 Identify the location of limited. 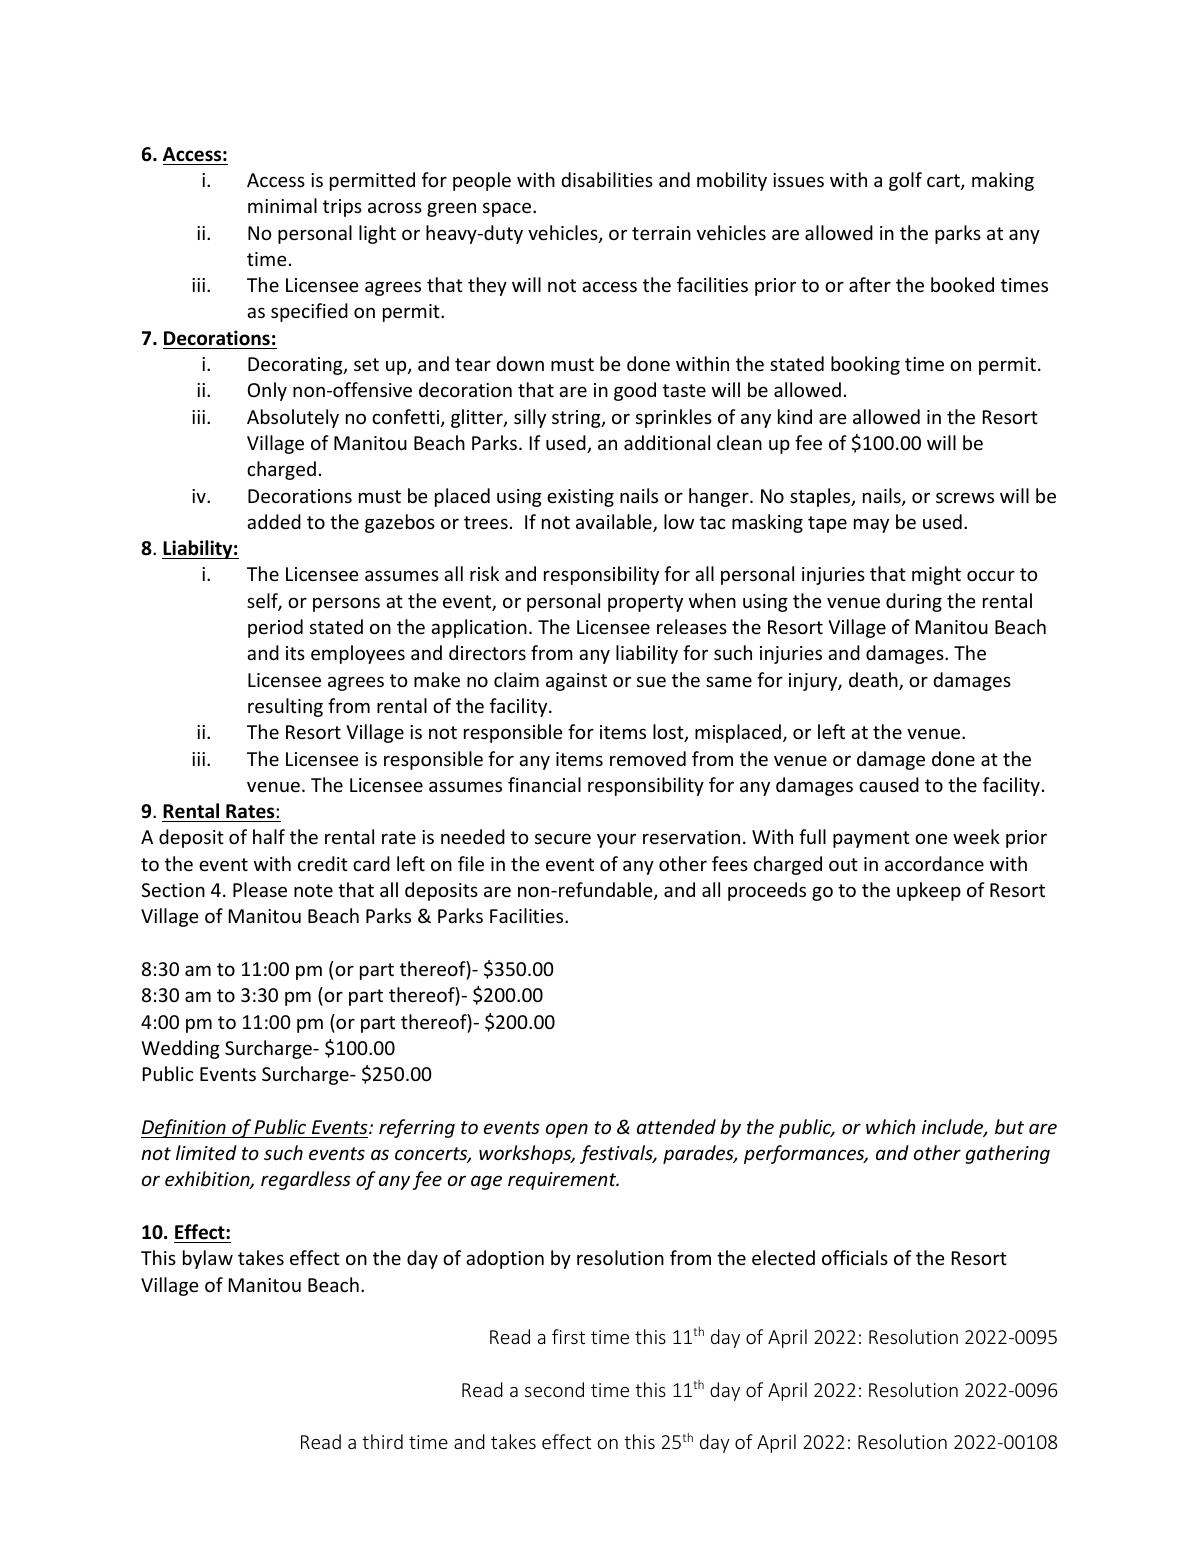
(206, 1152).
